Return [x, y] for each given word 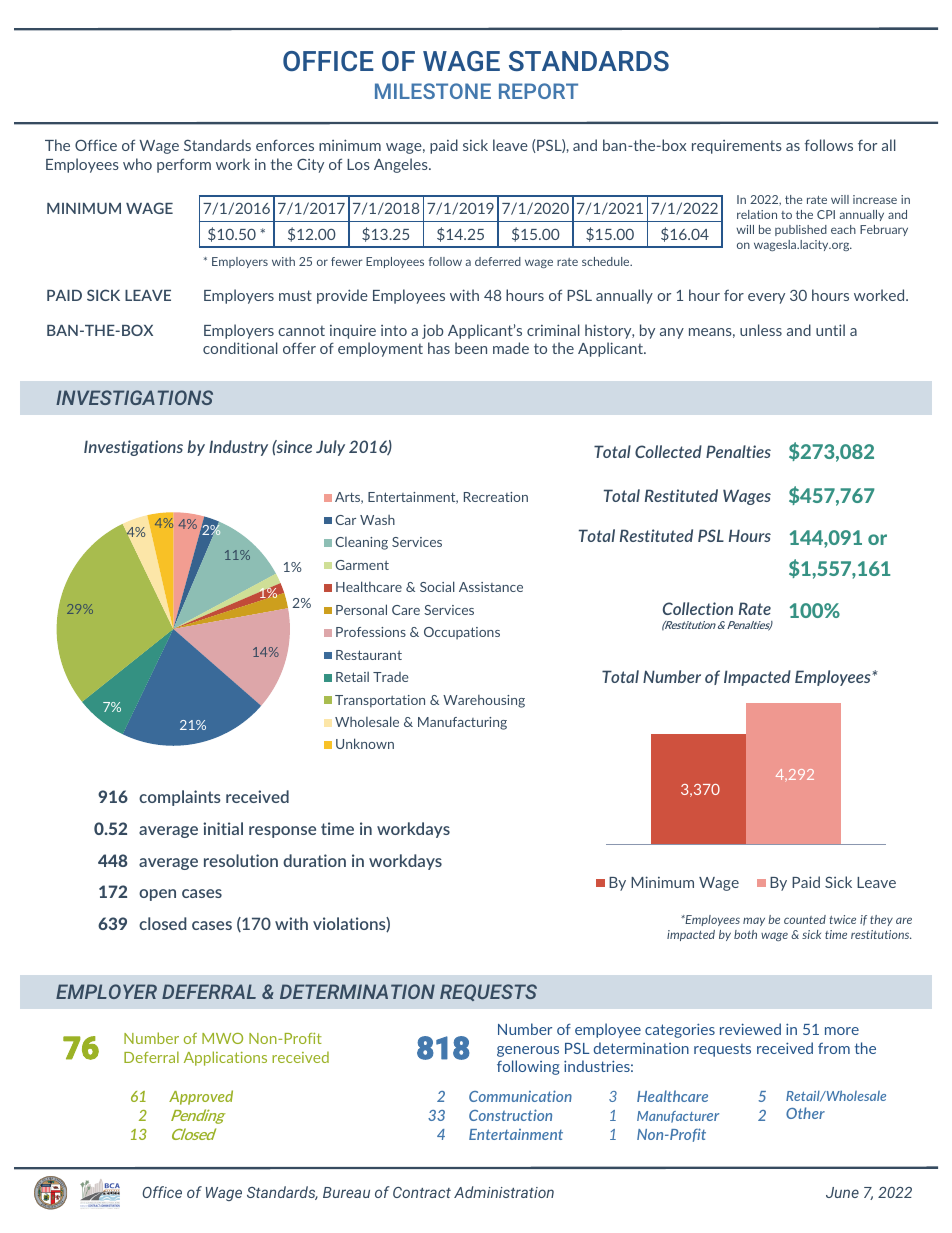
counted [805, 919]
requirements [737, 147]
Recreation [496, 497]
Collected [668, 451]
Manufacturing [462, 723]
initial [223, 828]
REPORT [538, 91]
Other [805, 1113]
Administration [504, 1192]
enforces [285, 145]
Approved [201, 1097]
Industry [238, 448]
